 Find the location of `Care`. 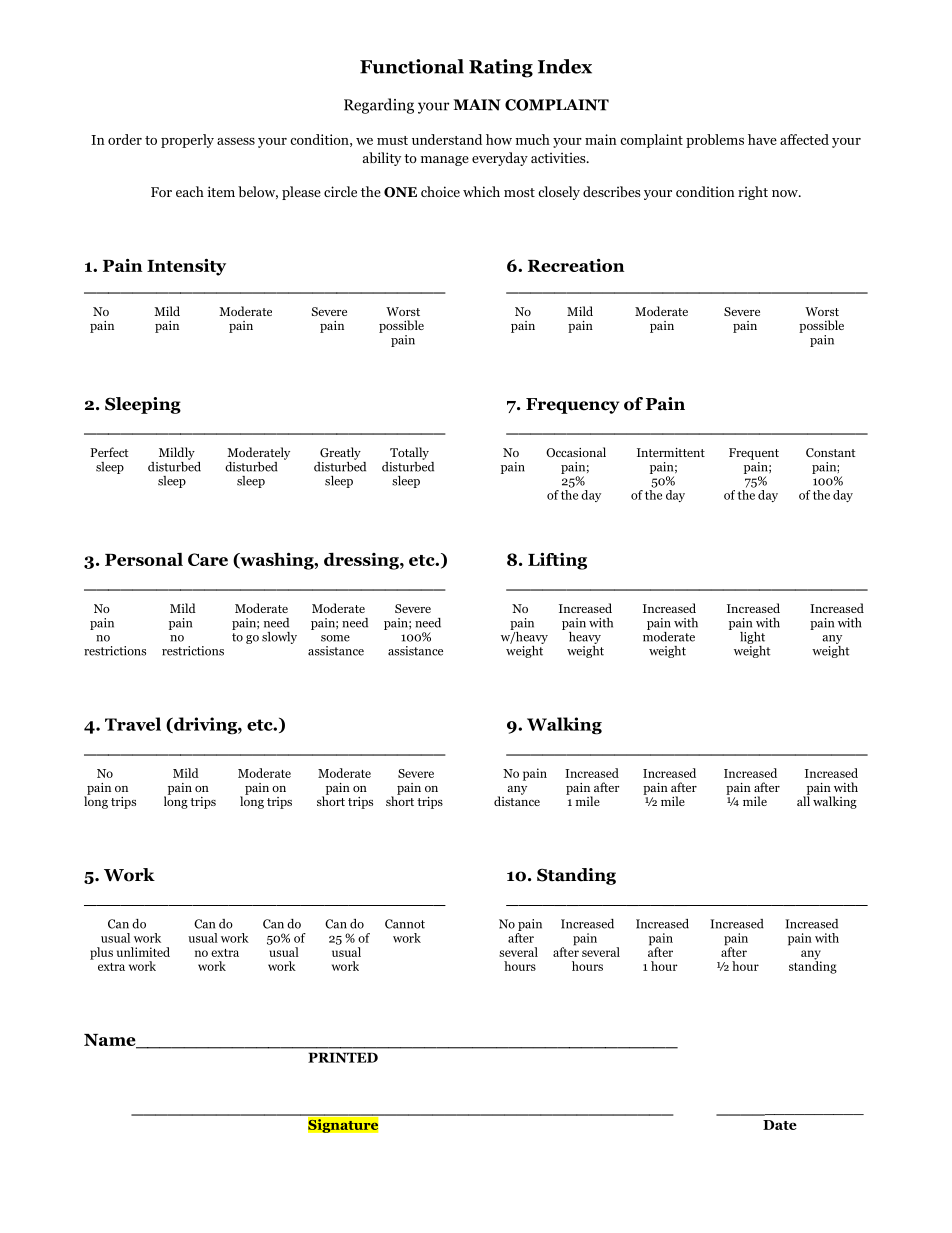

Care is located at coordinates (208, 559).
